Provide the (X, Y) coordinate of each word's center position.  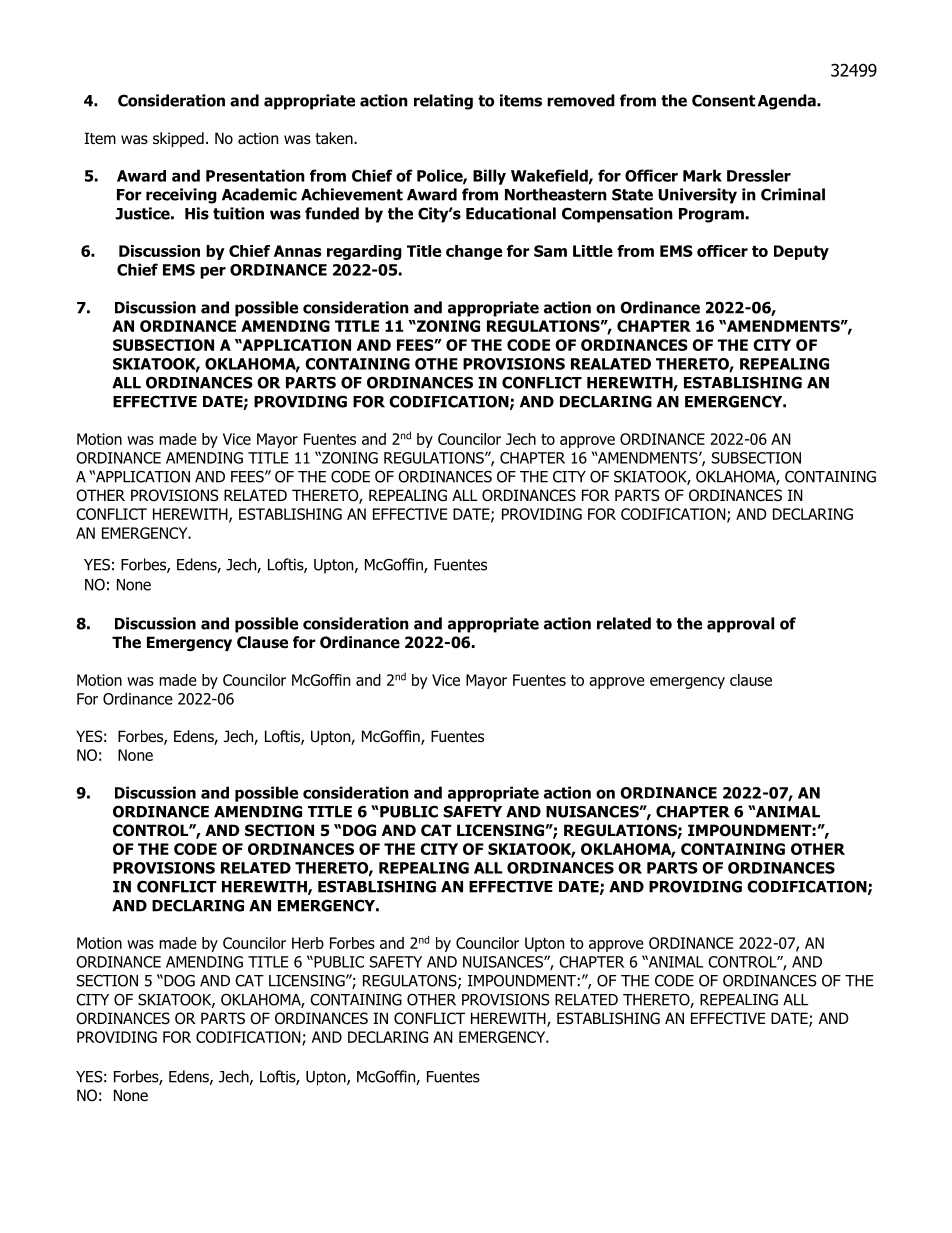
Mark (702, 175)
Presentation (255, 175)
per (213, 272)
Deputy (801, 252)
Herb (308, 943)
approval (740, 625)
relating (443, 102)
